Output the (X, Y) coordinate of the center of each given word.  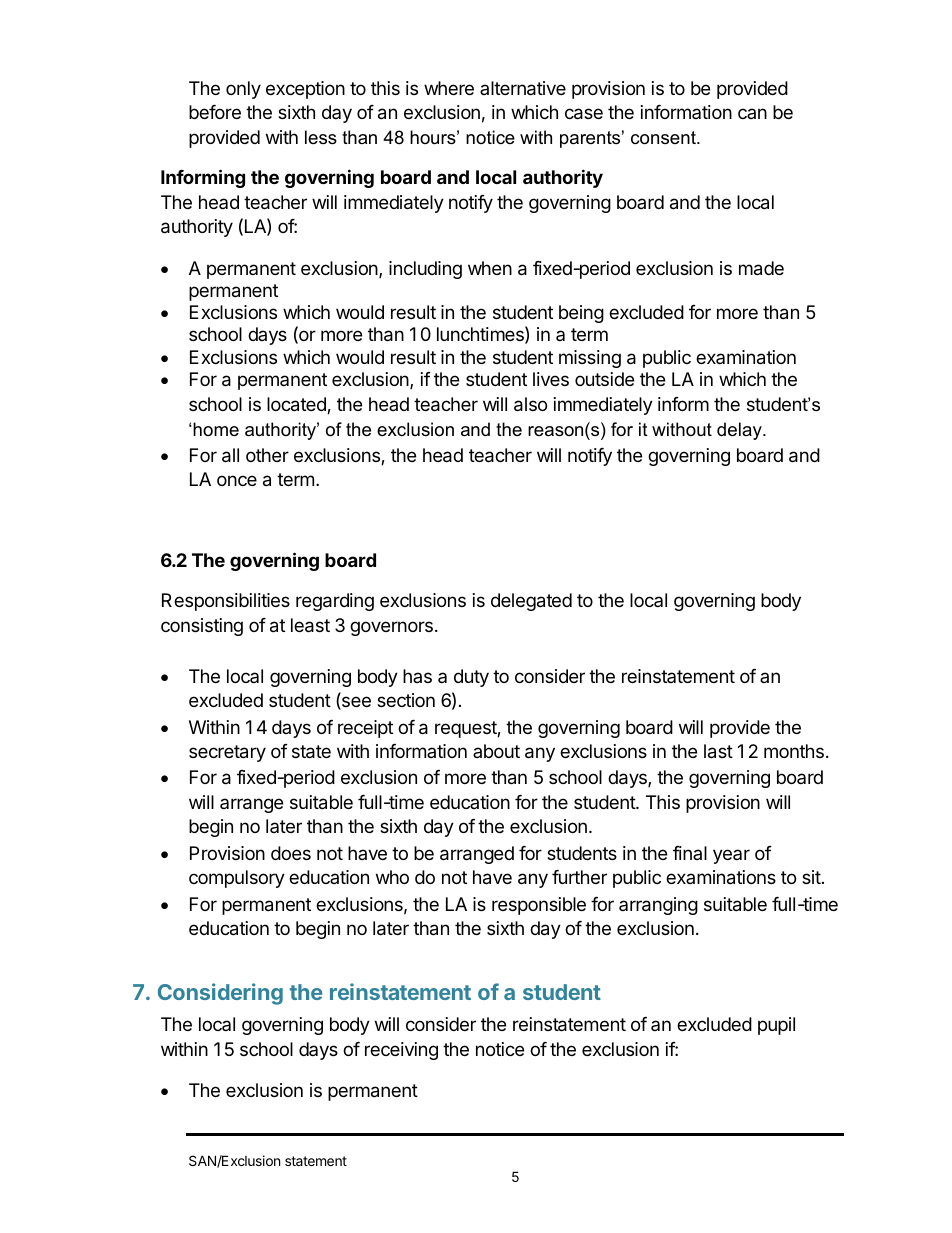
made (761, 268)
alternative (523, 88)
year (731, 856)
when (490, 268)
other (267, 455)
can (752, 113)
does (291, 853)
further (579, 877)
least (310, 625)
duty (471, 678)
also (530, 404)
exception (305, 90)
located (297, 405)
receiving (401, 1051)
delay (740, 431)
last (718, 751)
